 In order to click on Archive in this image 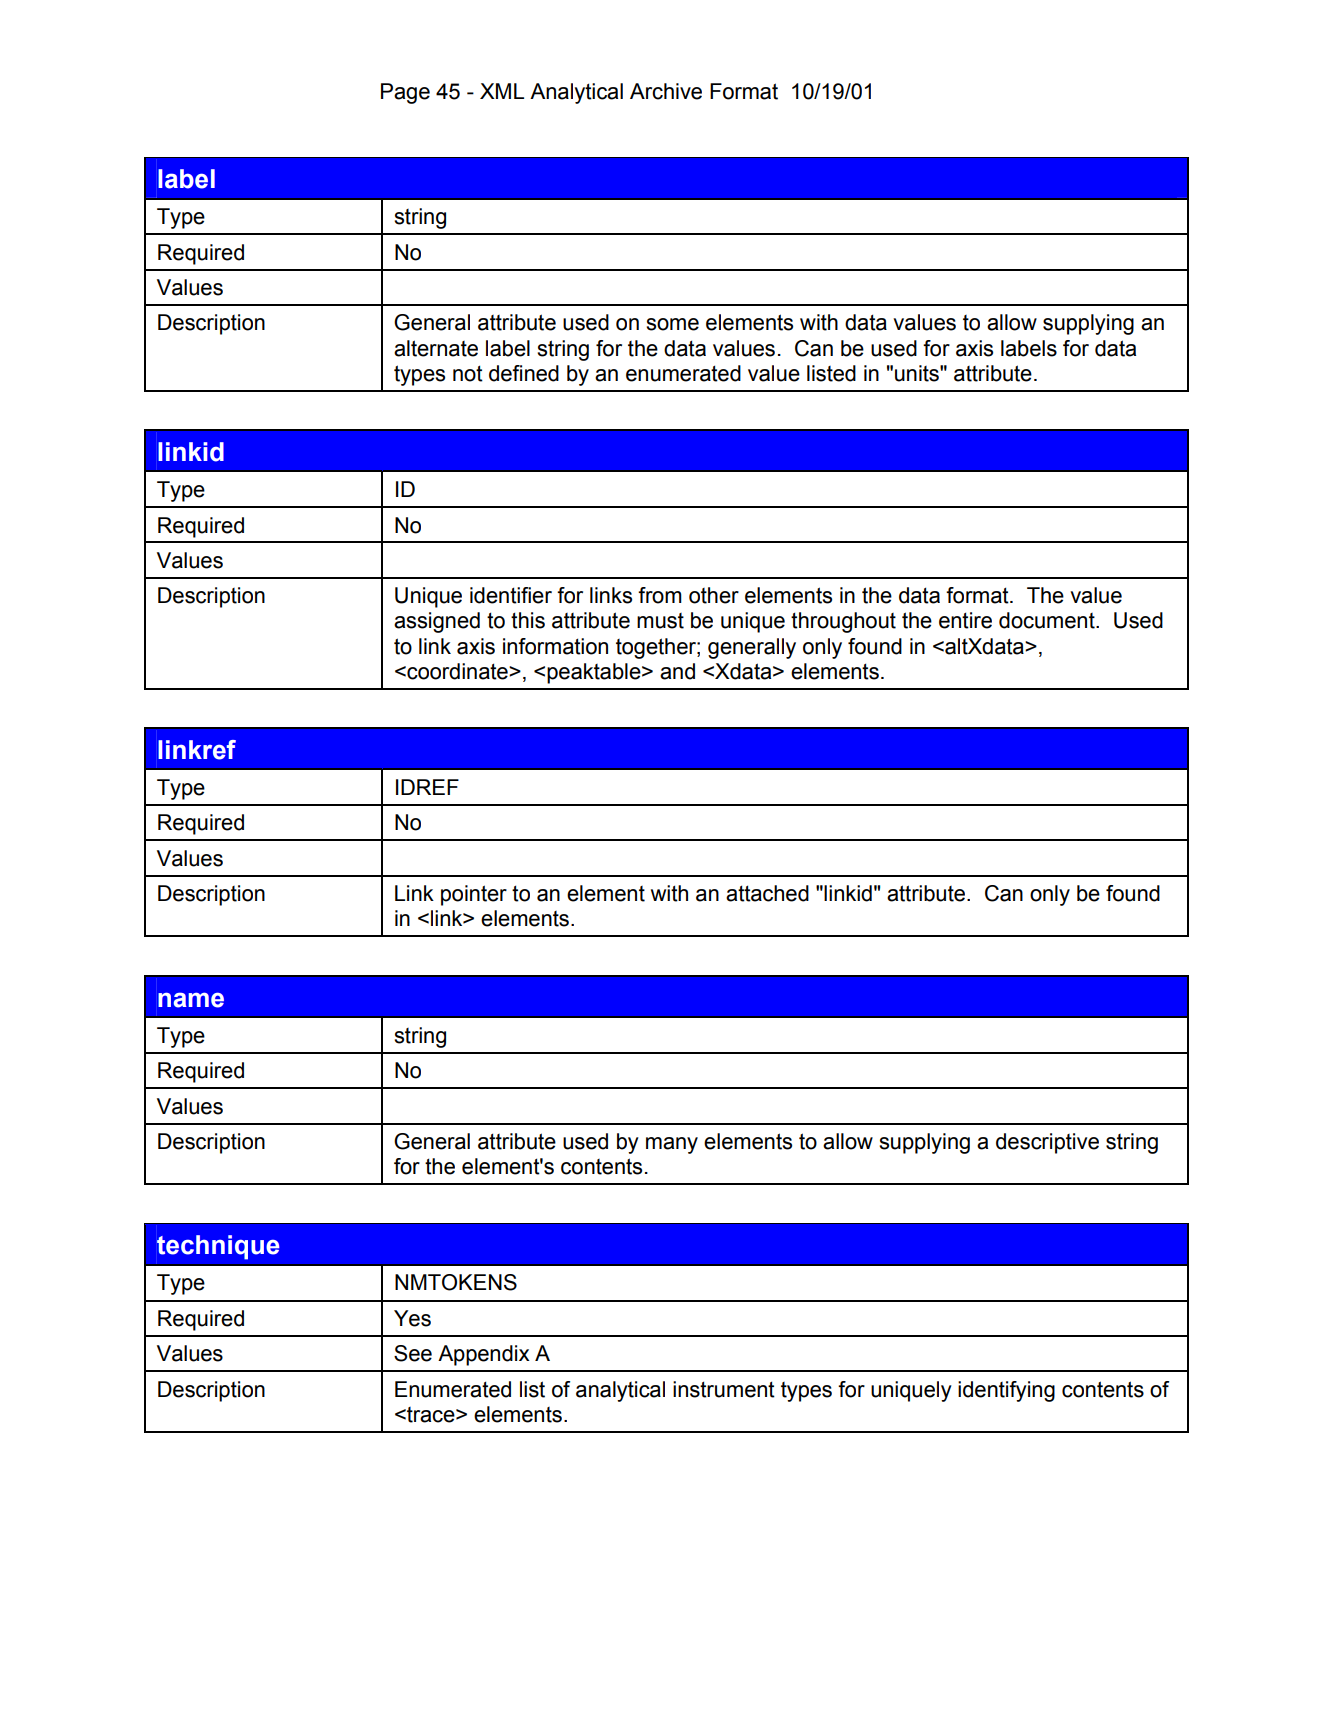, I will do `click(666, 91)`.
